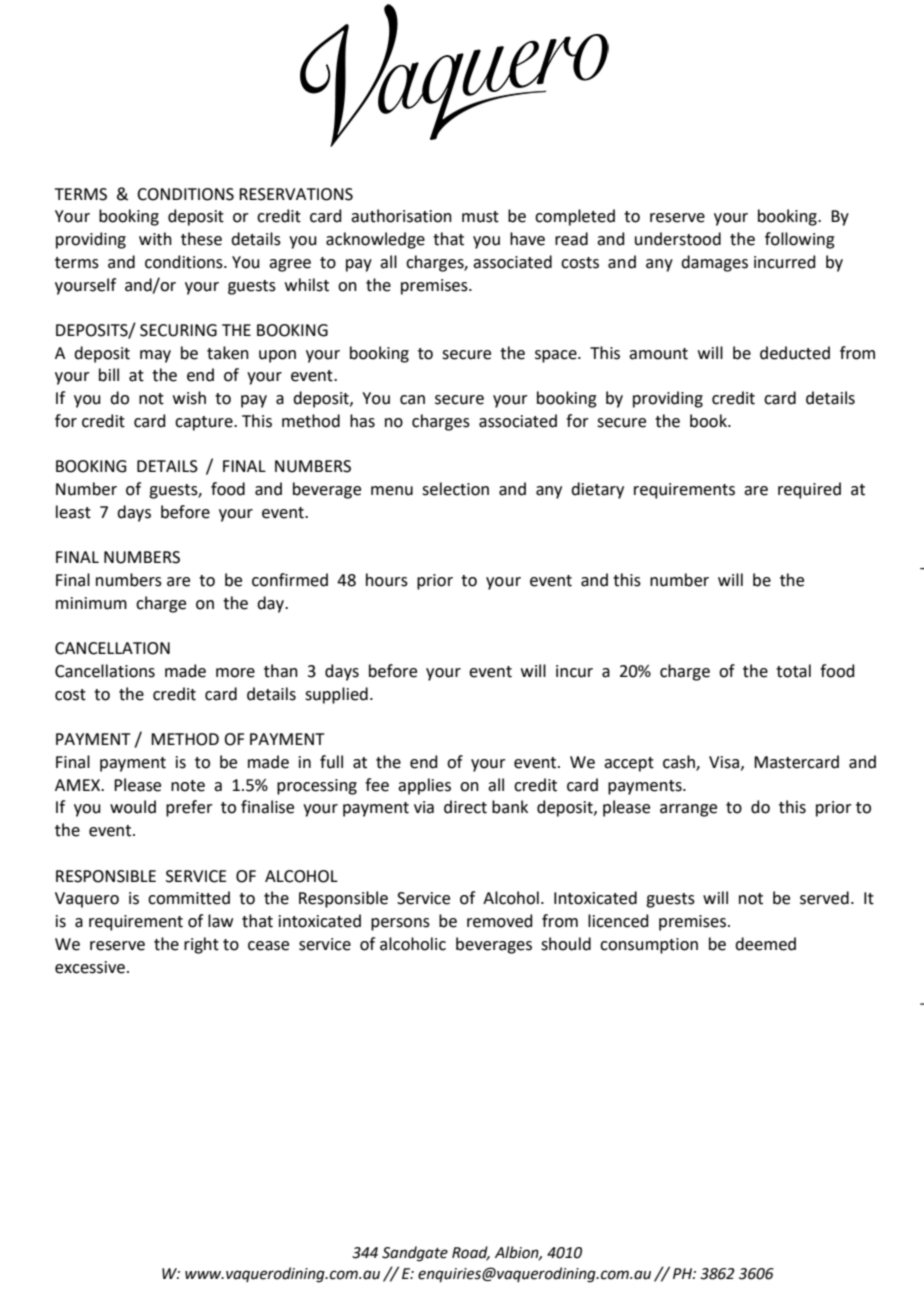 The height and width of the document is (1305, 924). What do you see at coordinates (714, 263) in the document?
I see `damages` at bounding box center [714, 263].
